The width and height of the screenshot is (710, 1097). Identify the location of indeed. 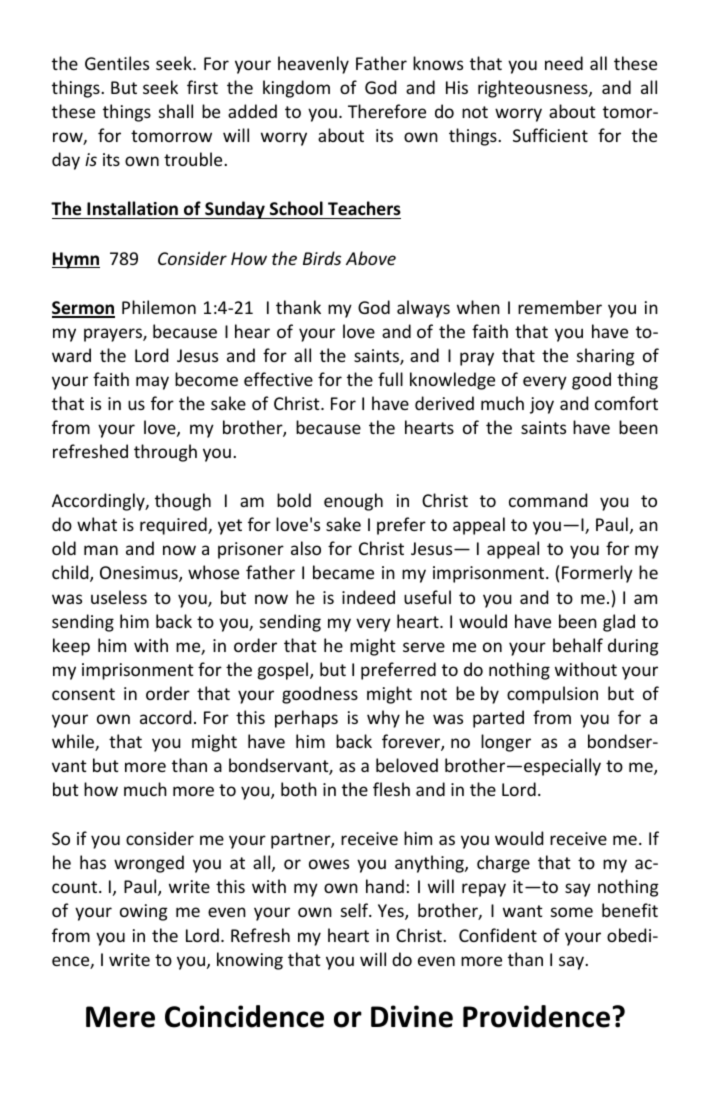
(368, 597).
